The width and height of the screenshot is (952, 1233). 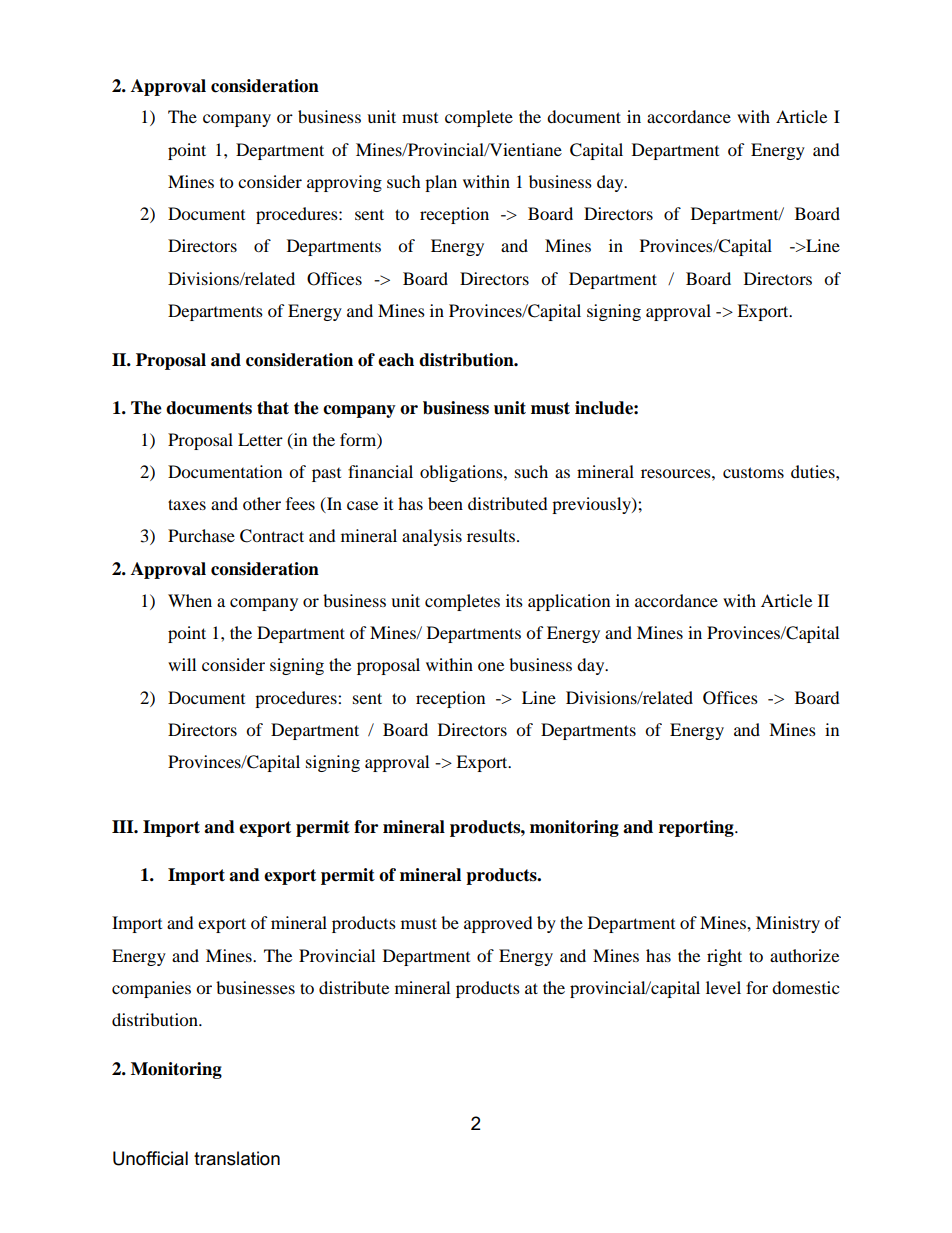 What do you see at coordinates (201, 535) in the screenshot?
I see `Purchase` at bounding box center [201, 535].
